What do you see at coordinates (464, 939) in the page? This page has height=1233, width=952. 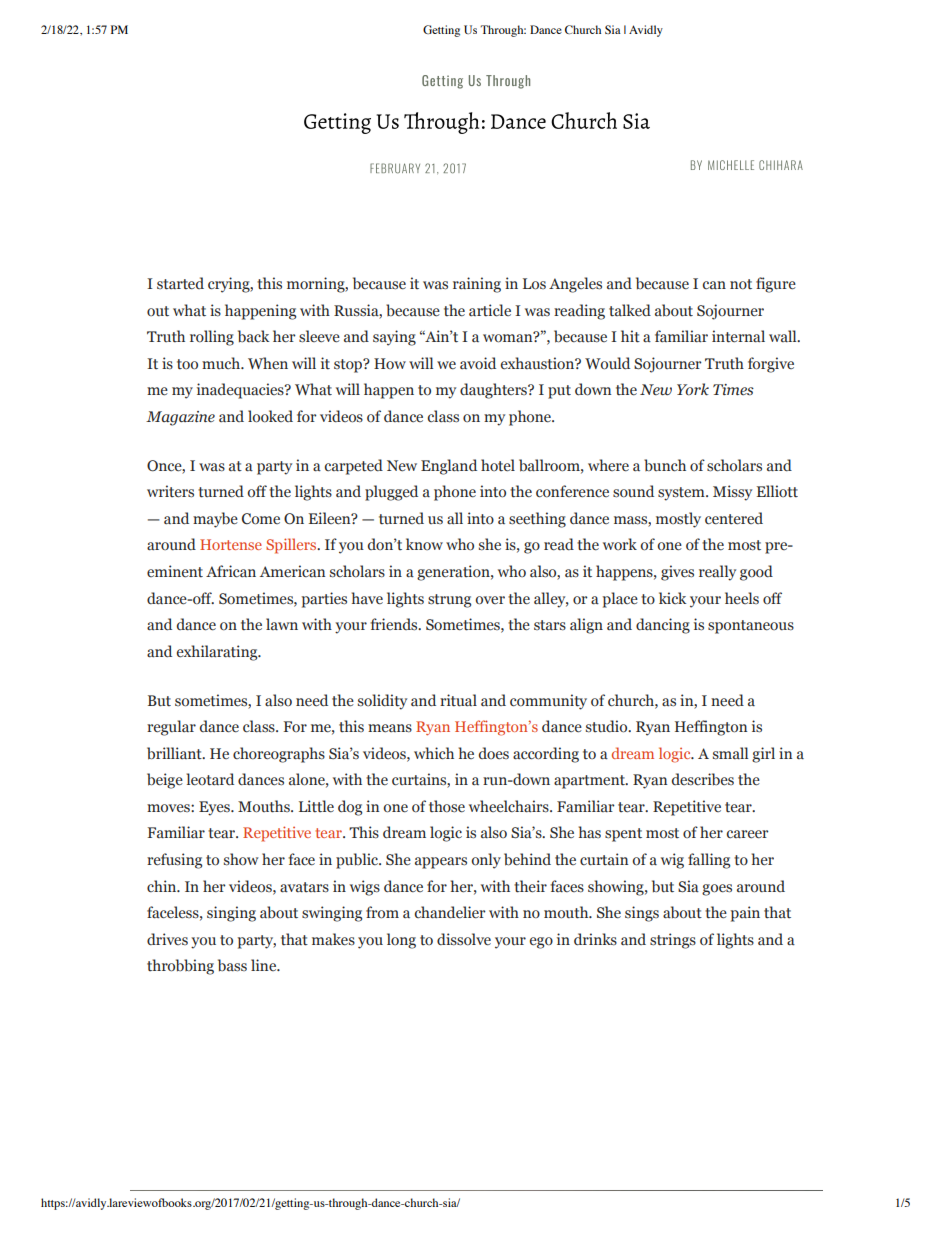 I see `dissolve` at bounding box center [464, 939].
